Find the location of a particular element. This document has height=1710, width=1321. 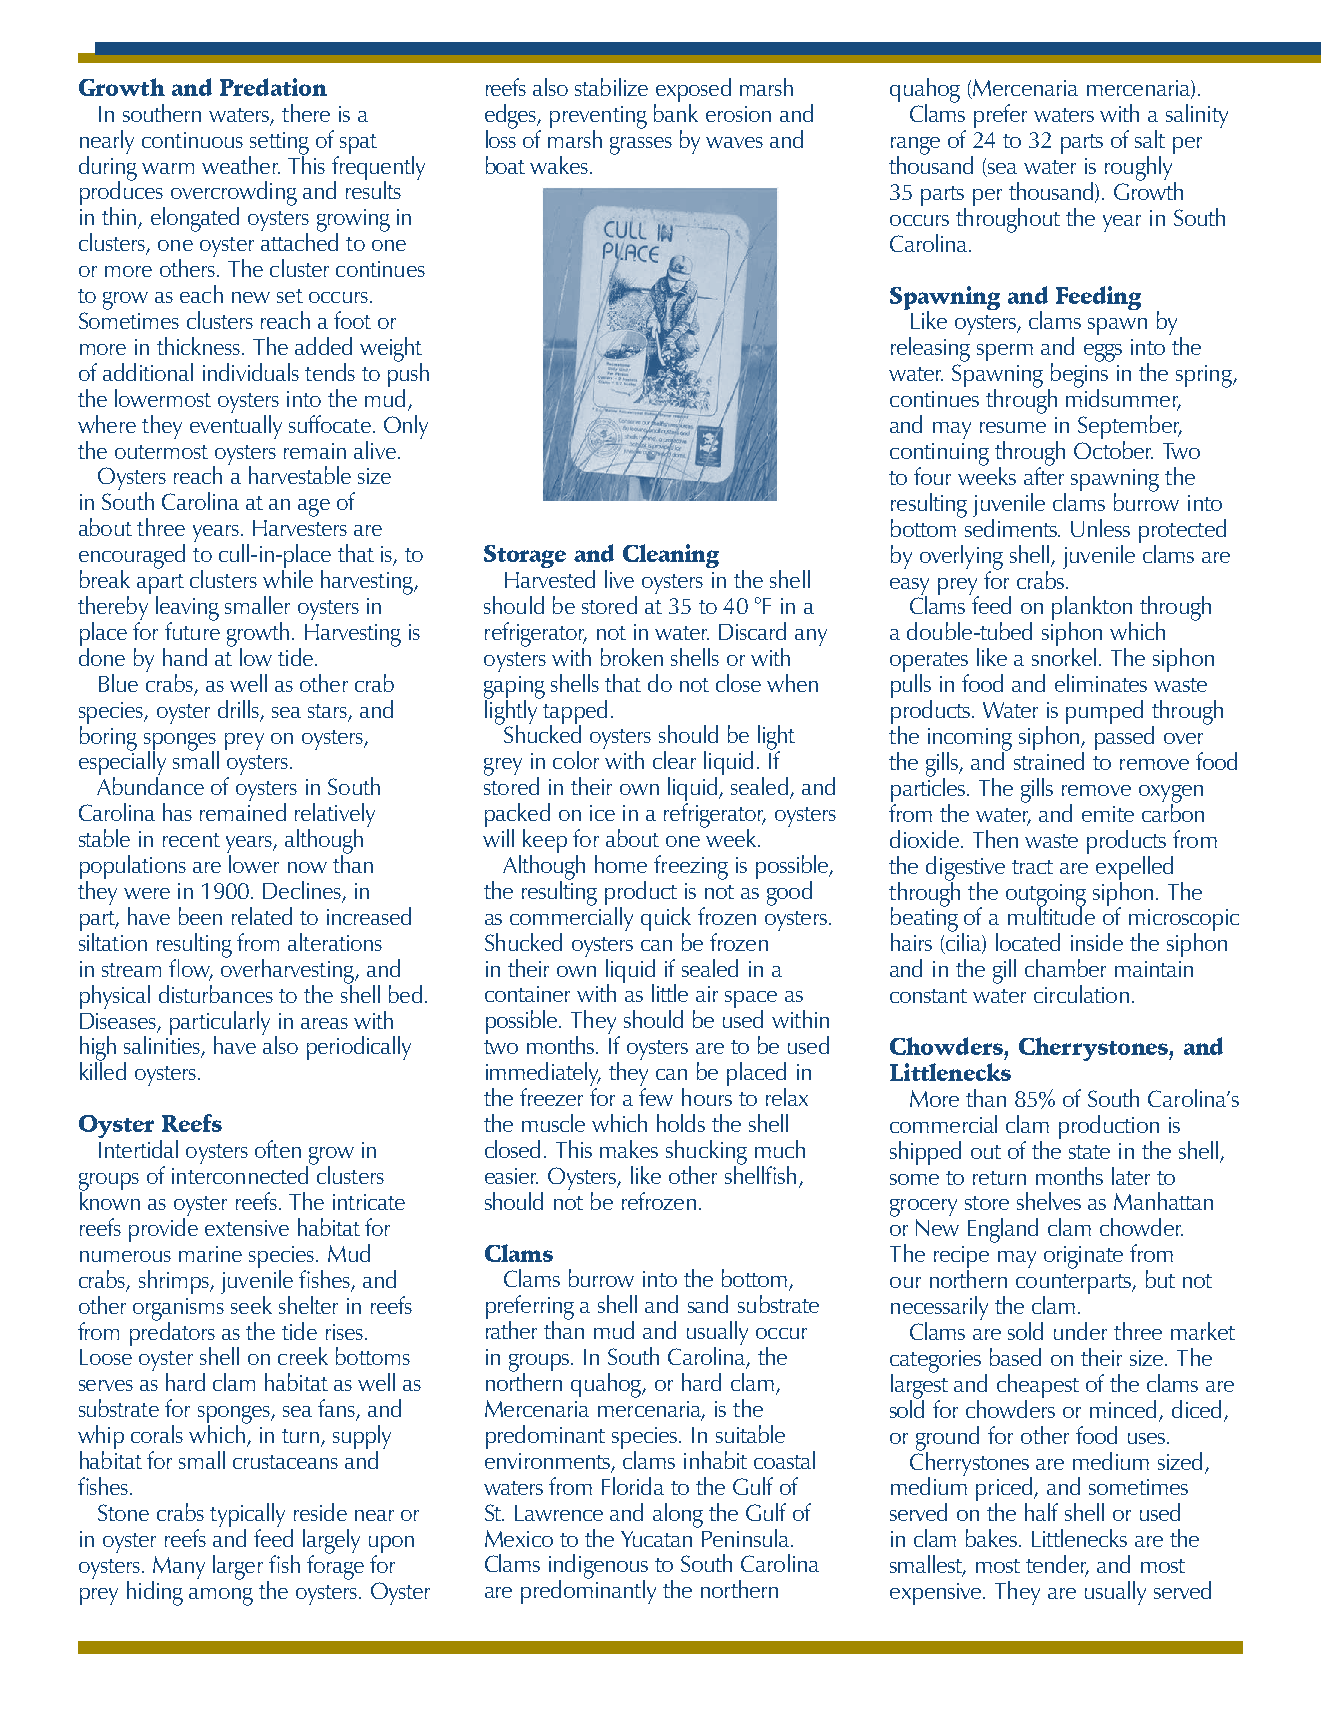

grasses is located at coordinates (641, 146).
